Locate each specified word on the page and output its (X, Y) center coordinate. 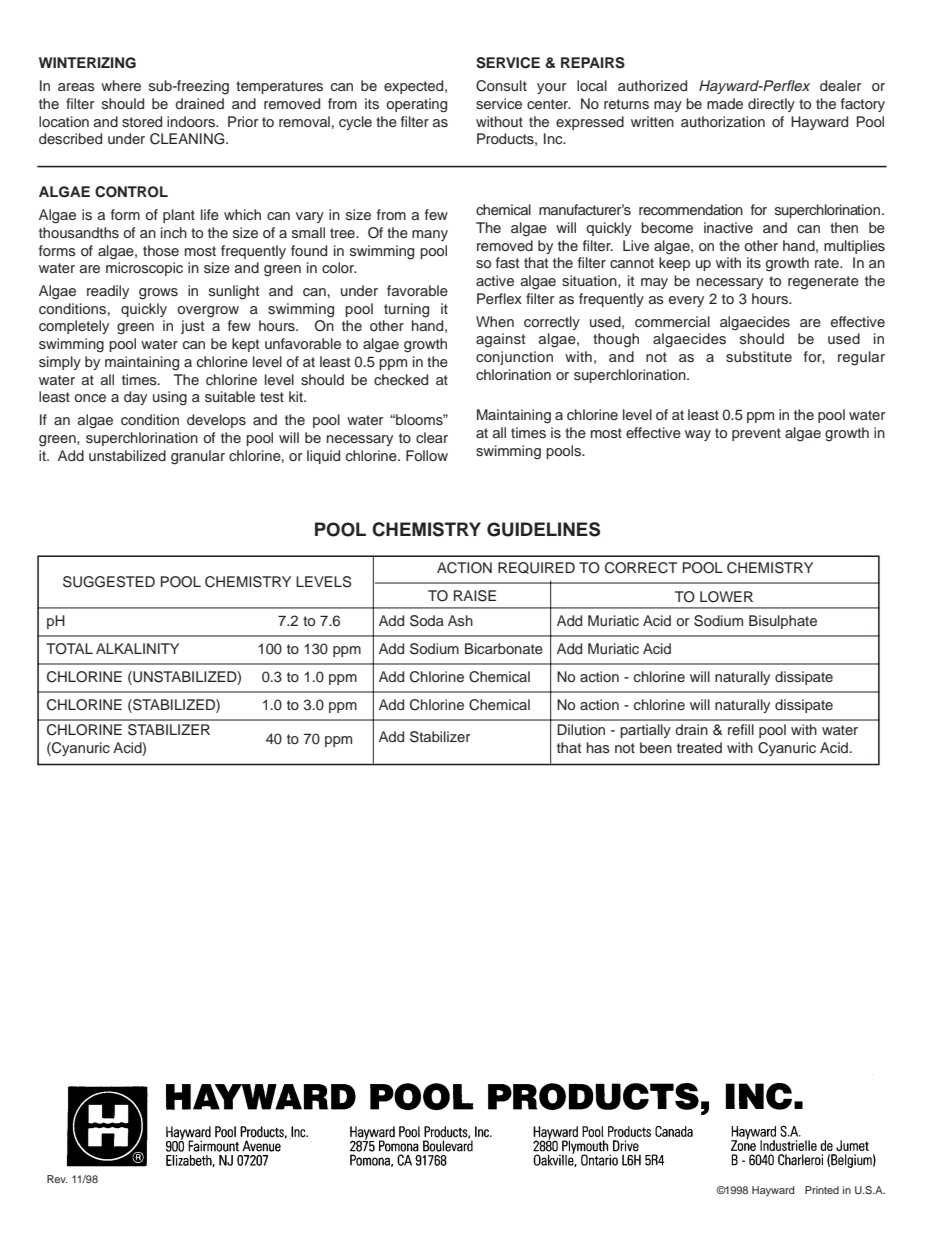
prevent (756, 434)
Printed (822, 1190)
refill (741, 729)
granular (198, 457)
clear (432, 437)
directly (771, 105)
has (598, 747)
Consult (501, 86)
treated (699, 747)
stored (142, 122)
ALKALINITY (137, 648)
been (656, 747)
